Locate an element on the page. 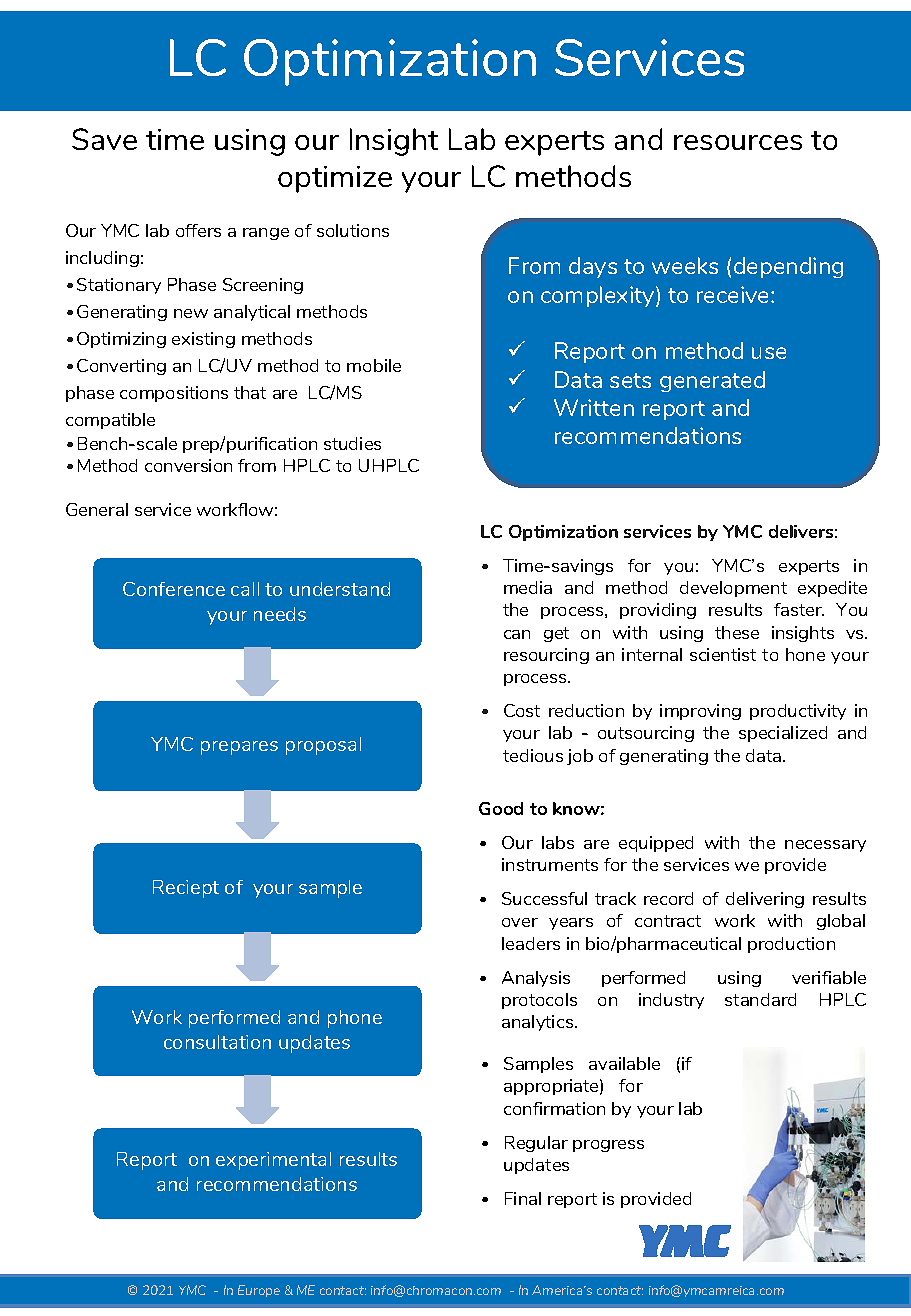 The width and height of the image is (911, 1316). Europe is located at coordinates (259, 1291).
